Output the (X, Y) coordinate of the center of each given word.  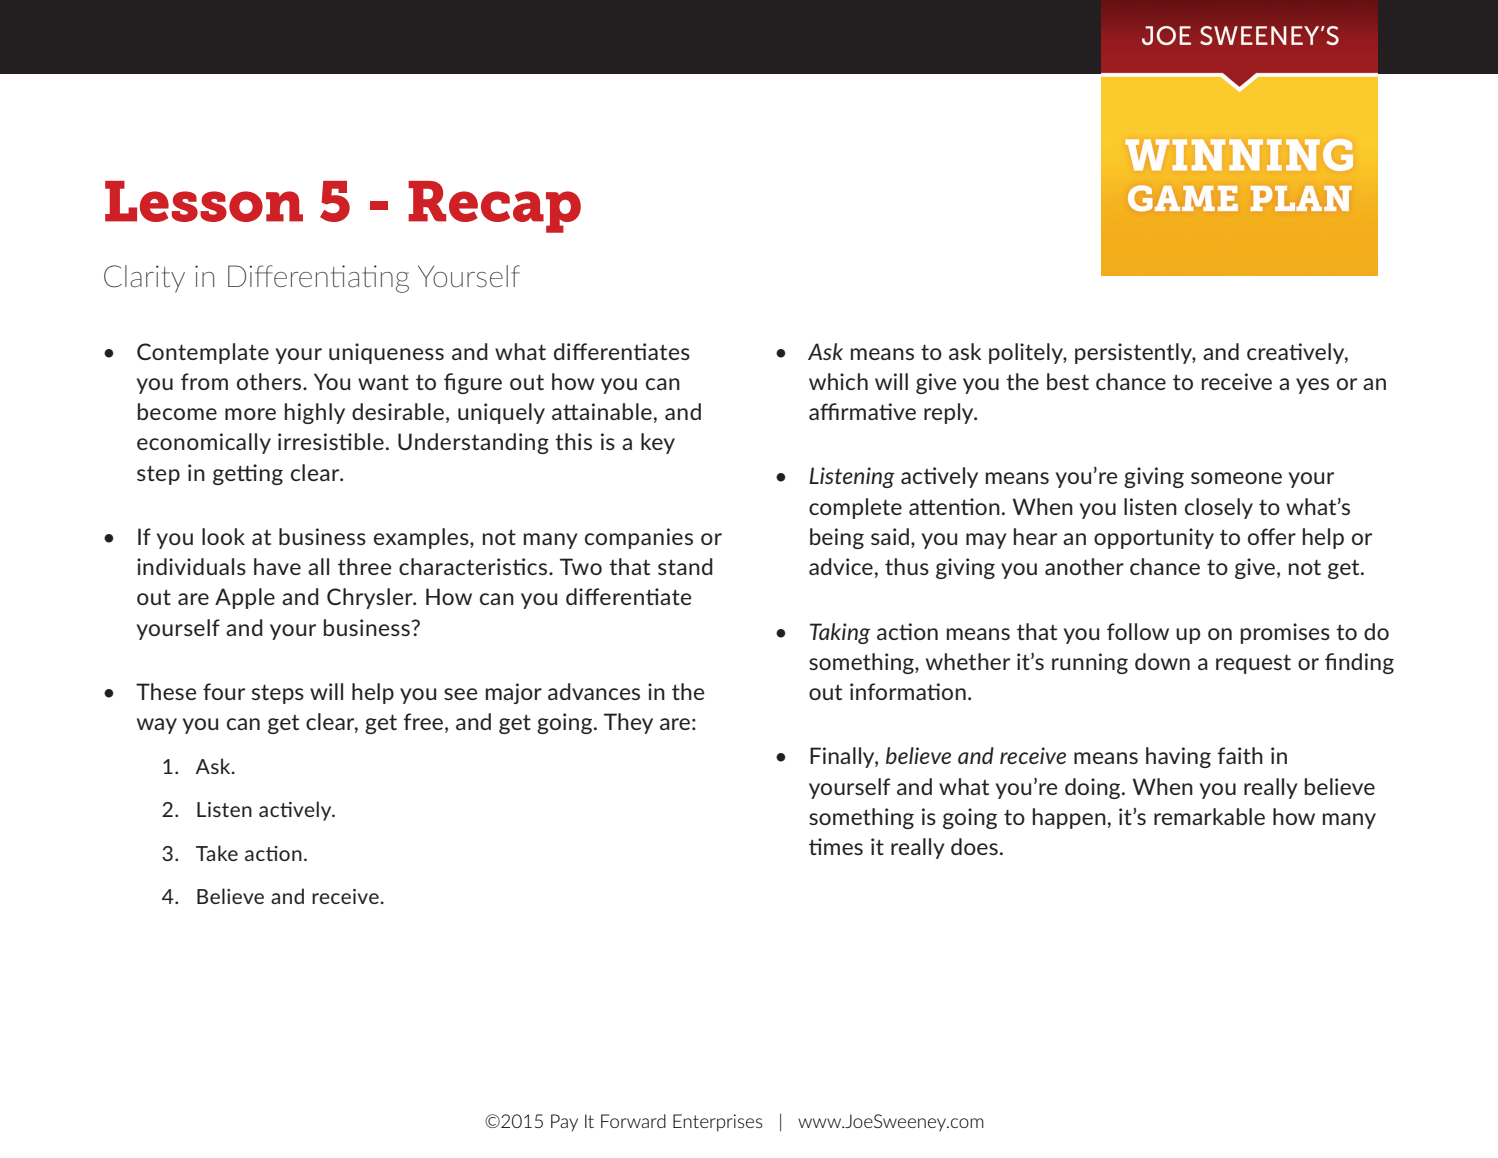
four (224, 691)
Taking (840, 633)
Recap (494, 207)
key (658, 443)
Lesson (204, 201)
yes (1312, 386)
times (836, 846)
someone (1236, 478)
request (1253, 664)
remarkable (1209, 816)
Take (217, 853)
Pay (564, 1123)
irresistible (331, 441)
